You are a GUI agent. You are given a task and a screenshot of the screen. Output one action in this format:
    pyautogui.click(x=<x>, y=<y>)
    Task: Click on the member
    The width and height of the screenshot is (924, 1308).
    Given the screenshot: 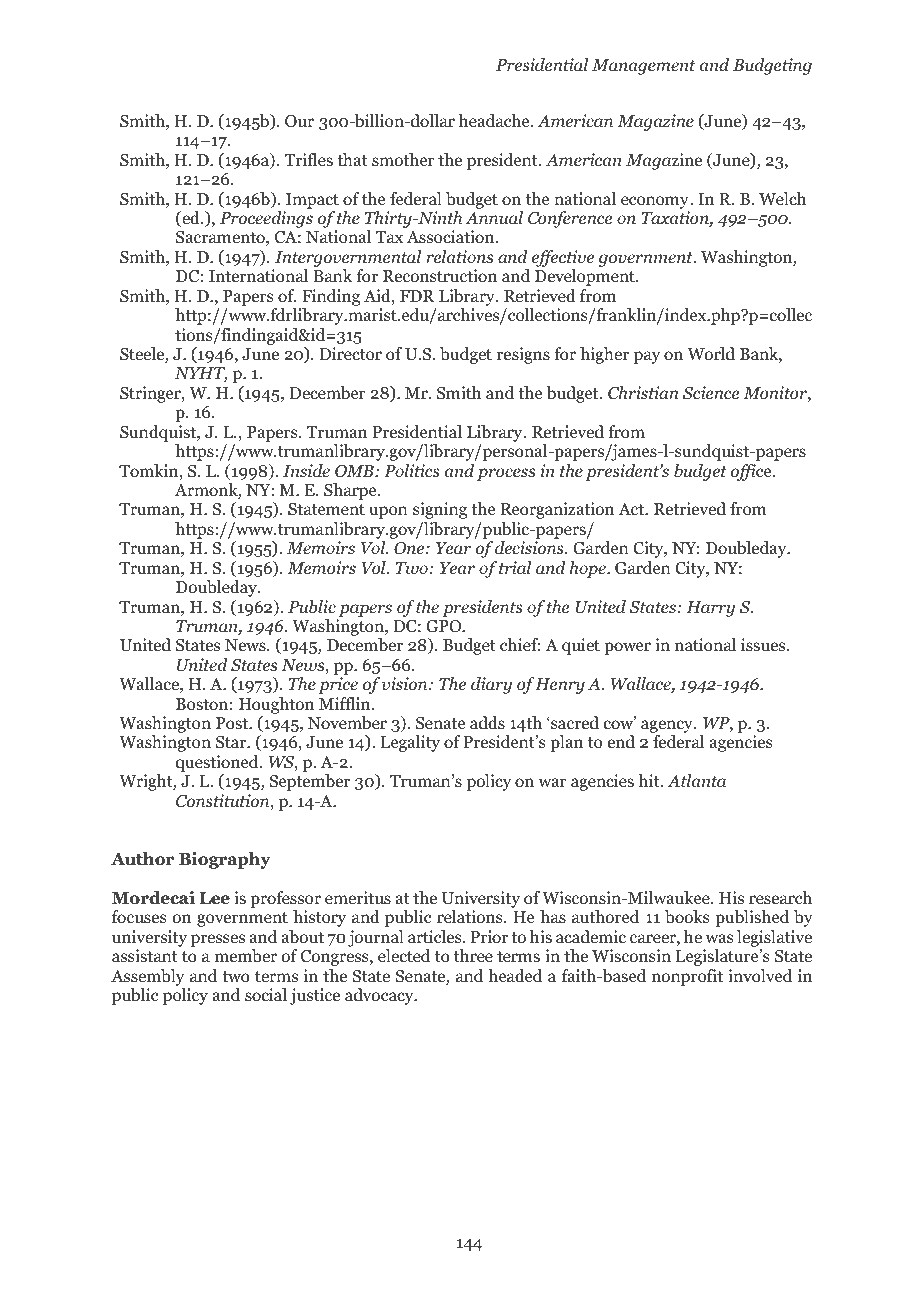 What is the action you would take?
    pyautogui.click(x=246, y=956)
